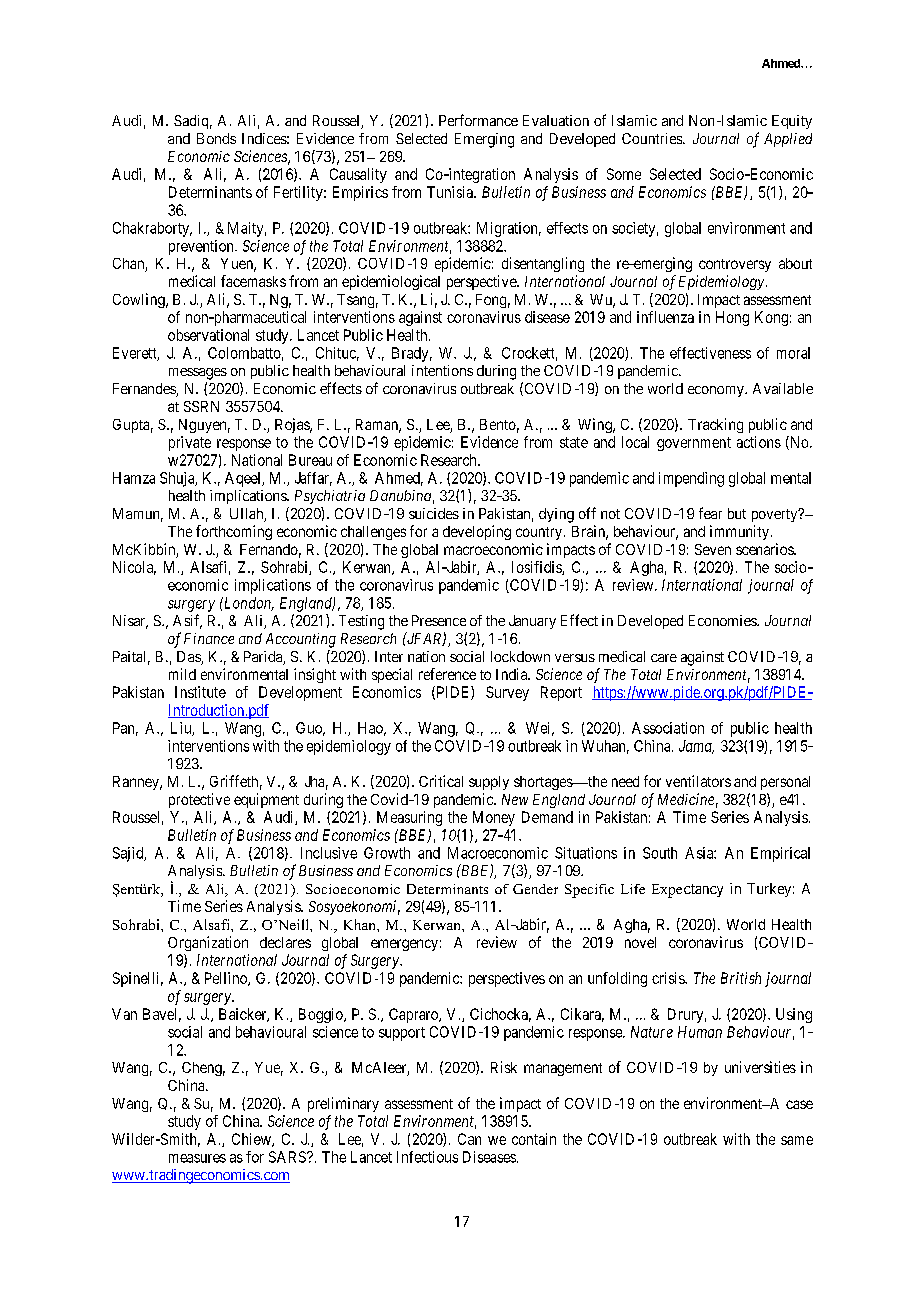  Describe the element at coordinates (717, 391) in the document. I see `economy` at that location.
